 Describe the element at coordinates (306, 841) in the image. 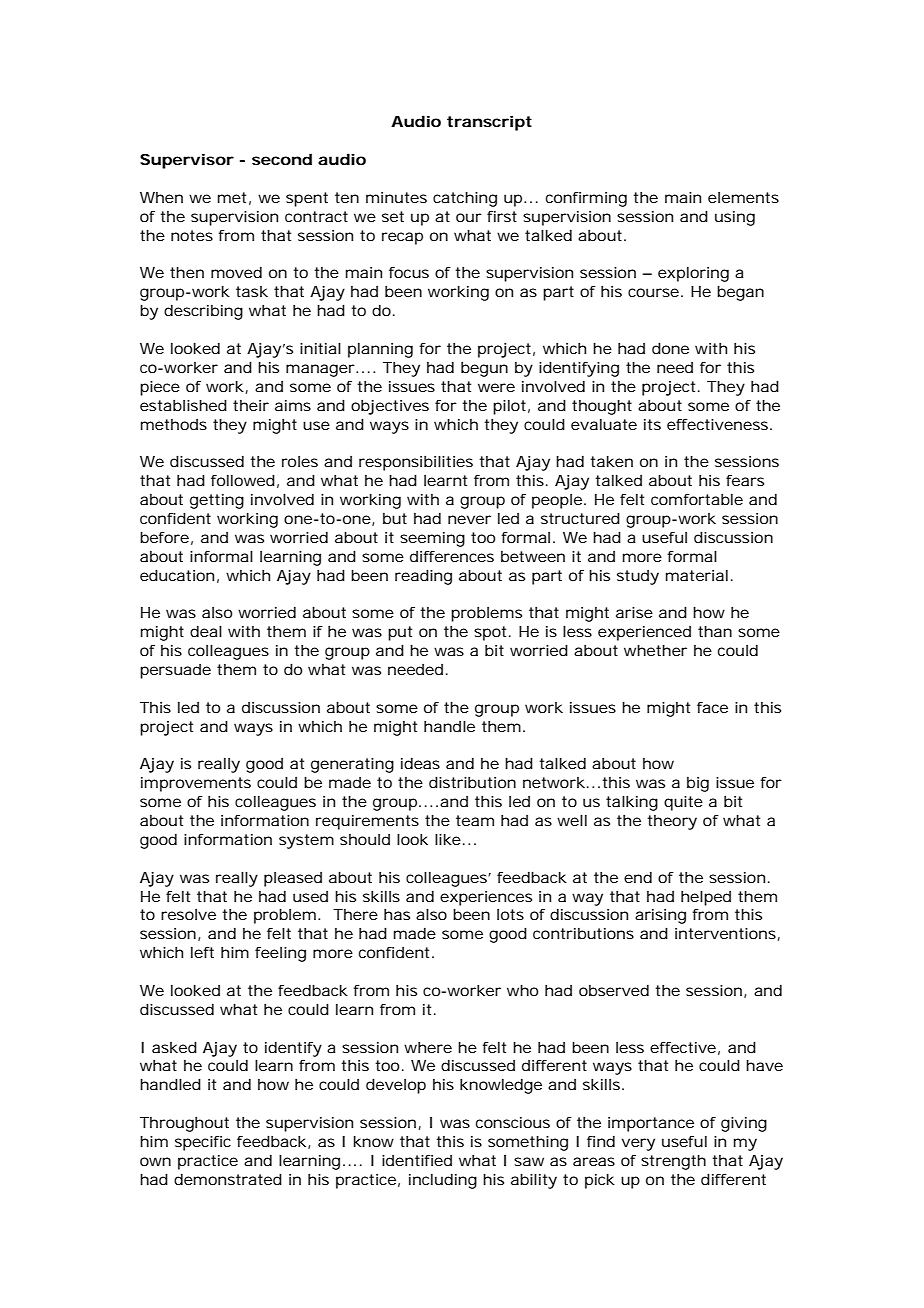

I see `system` at that location.
